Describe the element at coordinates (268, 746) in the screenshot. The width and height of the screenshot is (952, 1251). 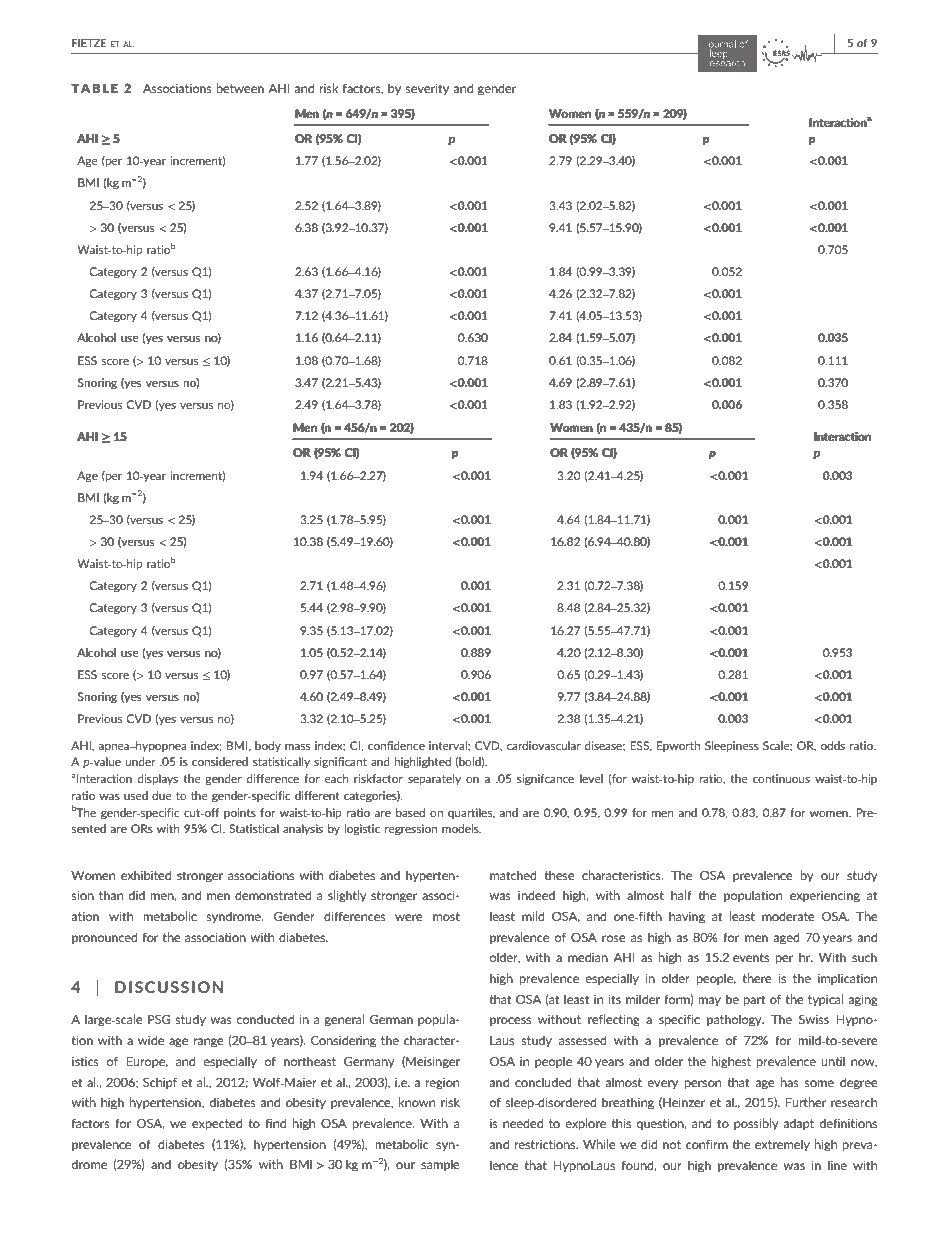
I see `body` at that location.
